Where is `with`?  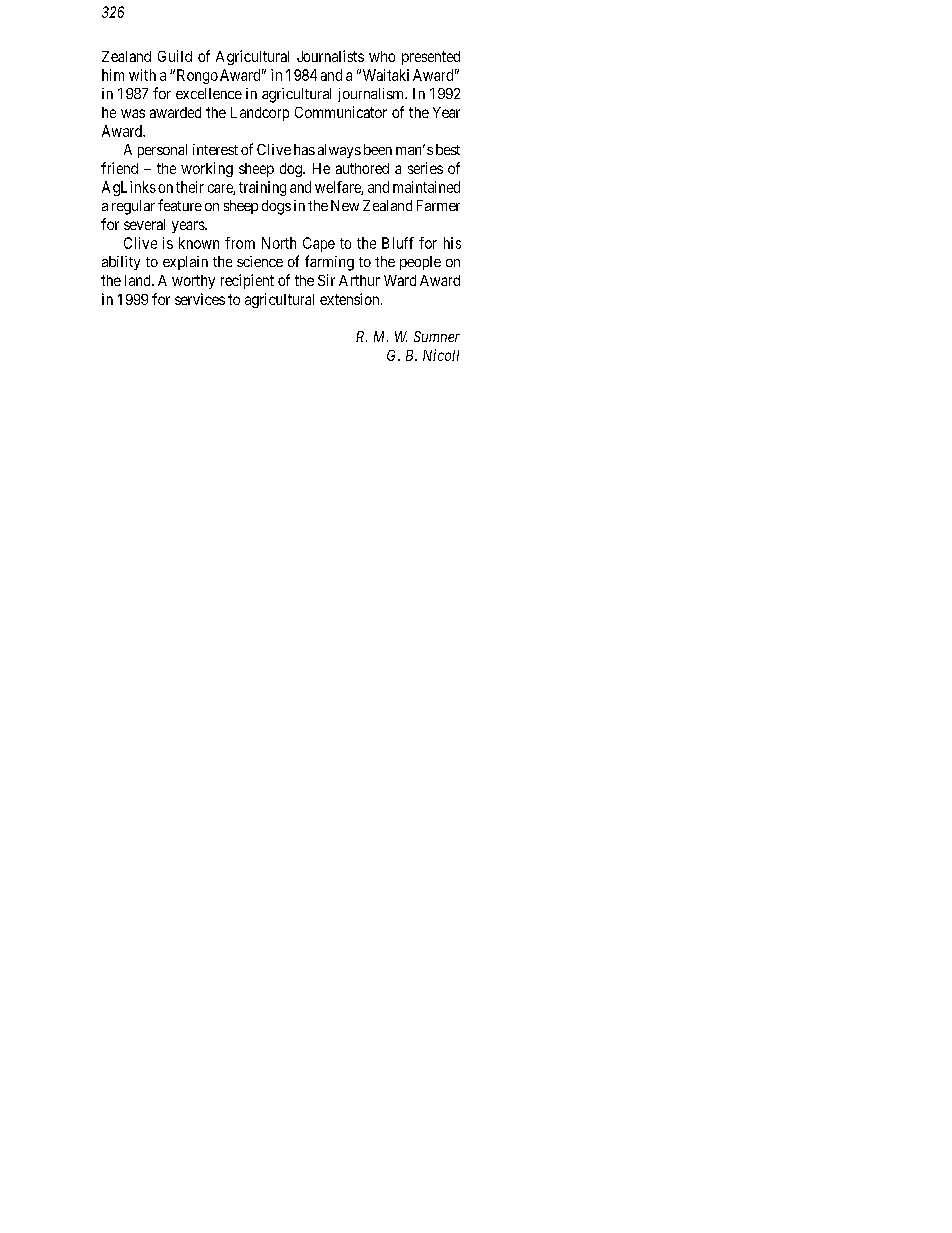 with is located at coordinates (142, 75).
